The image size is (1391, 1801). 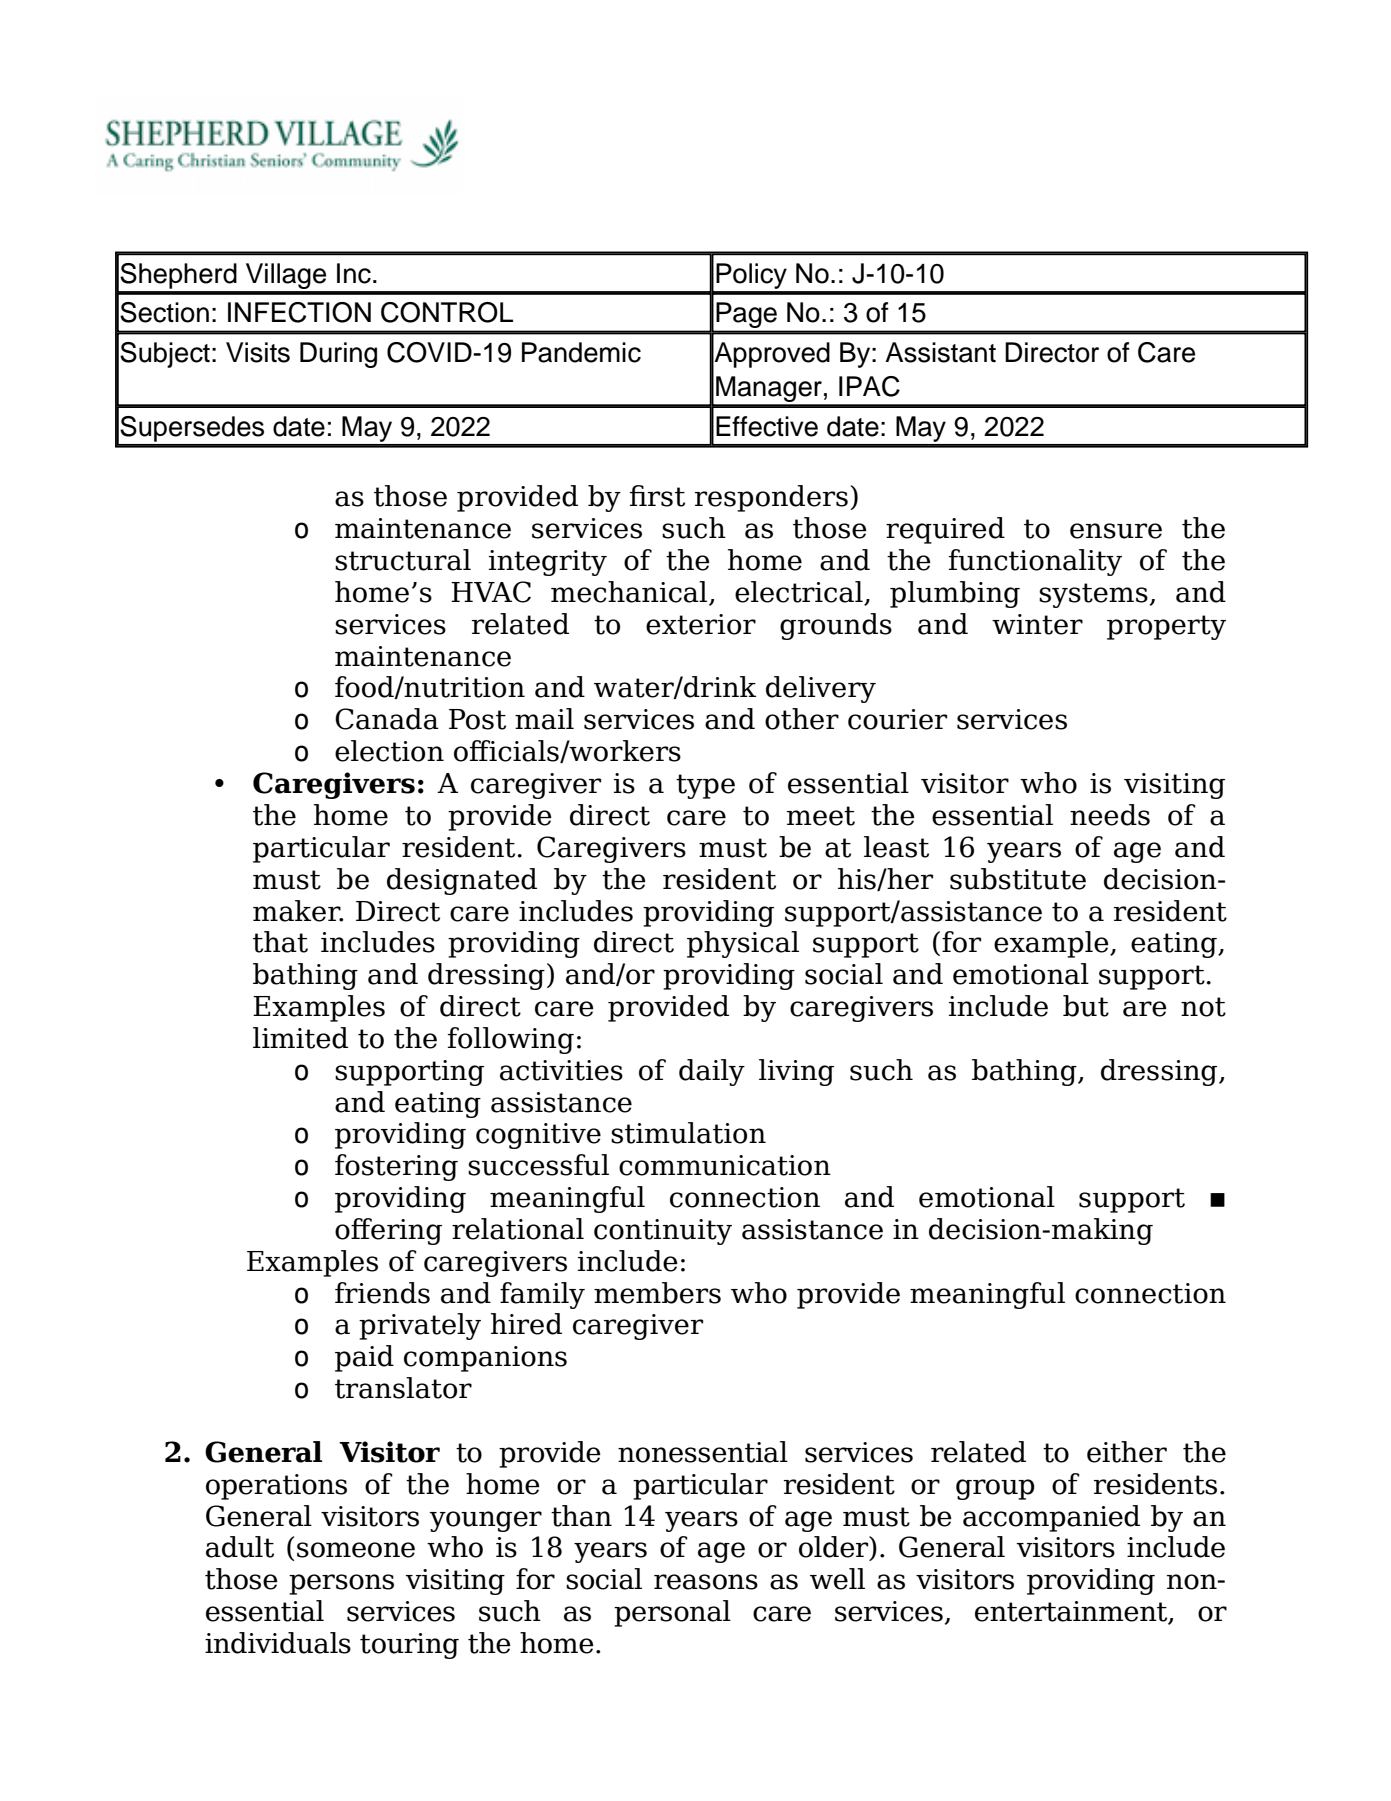 I want to click on Effective, so click(x=767, y=426).
